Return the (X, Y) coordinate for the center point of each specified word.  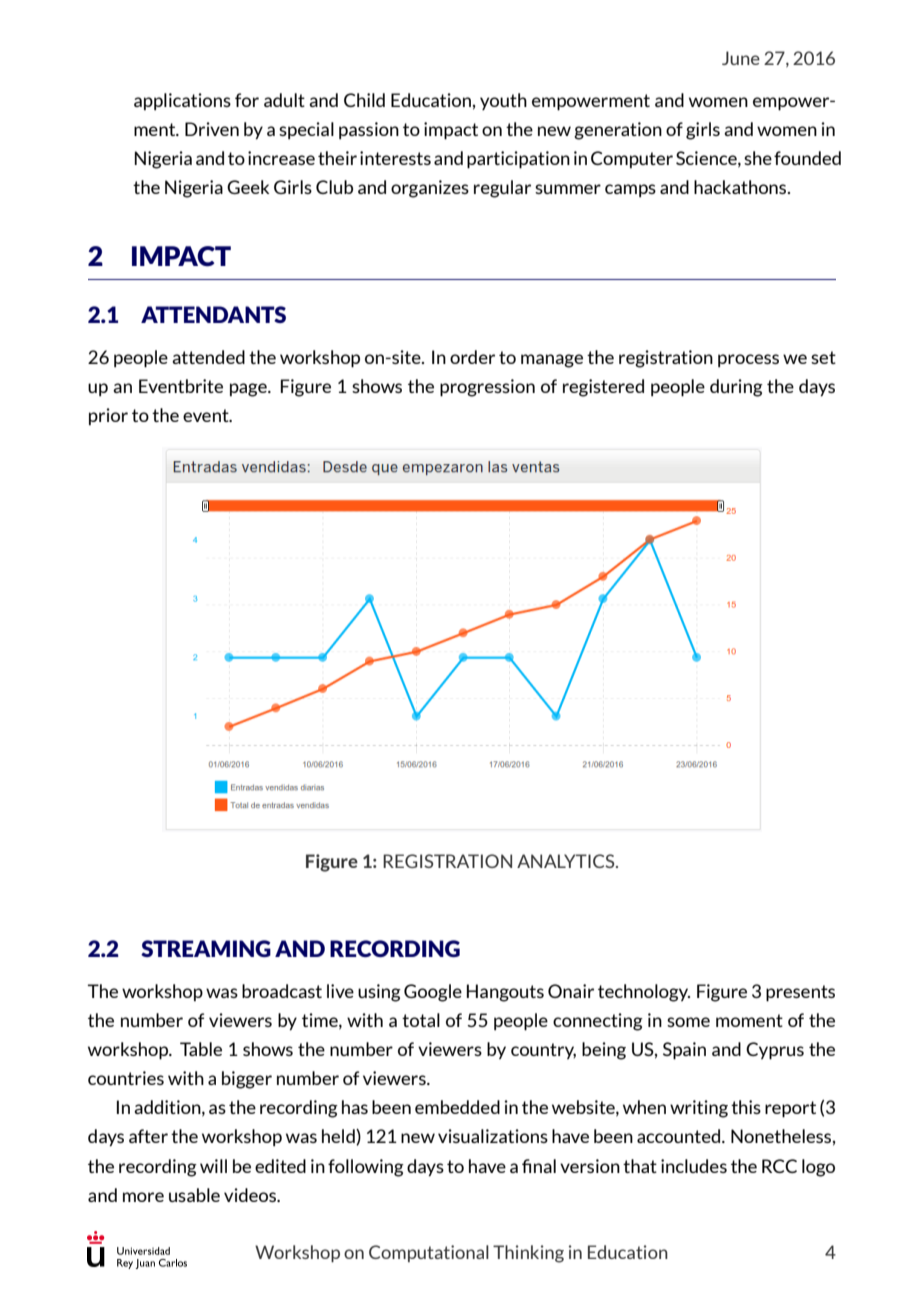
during (736, 388)
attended (208, 357)
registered (603, 388)
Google (433, 993)
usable (194, 1195)
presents (800, 993)
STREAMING (206, 948)
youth (503, 101)
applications (182, 101)
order (472, 357)
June (741, 58)
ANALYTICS (567, 861)
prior (108, 416)
